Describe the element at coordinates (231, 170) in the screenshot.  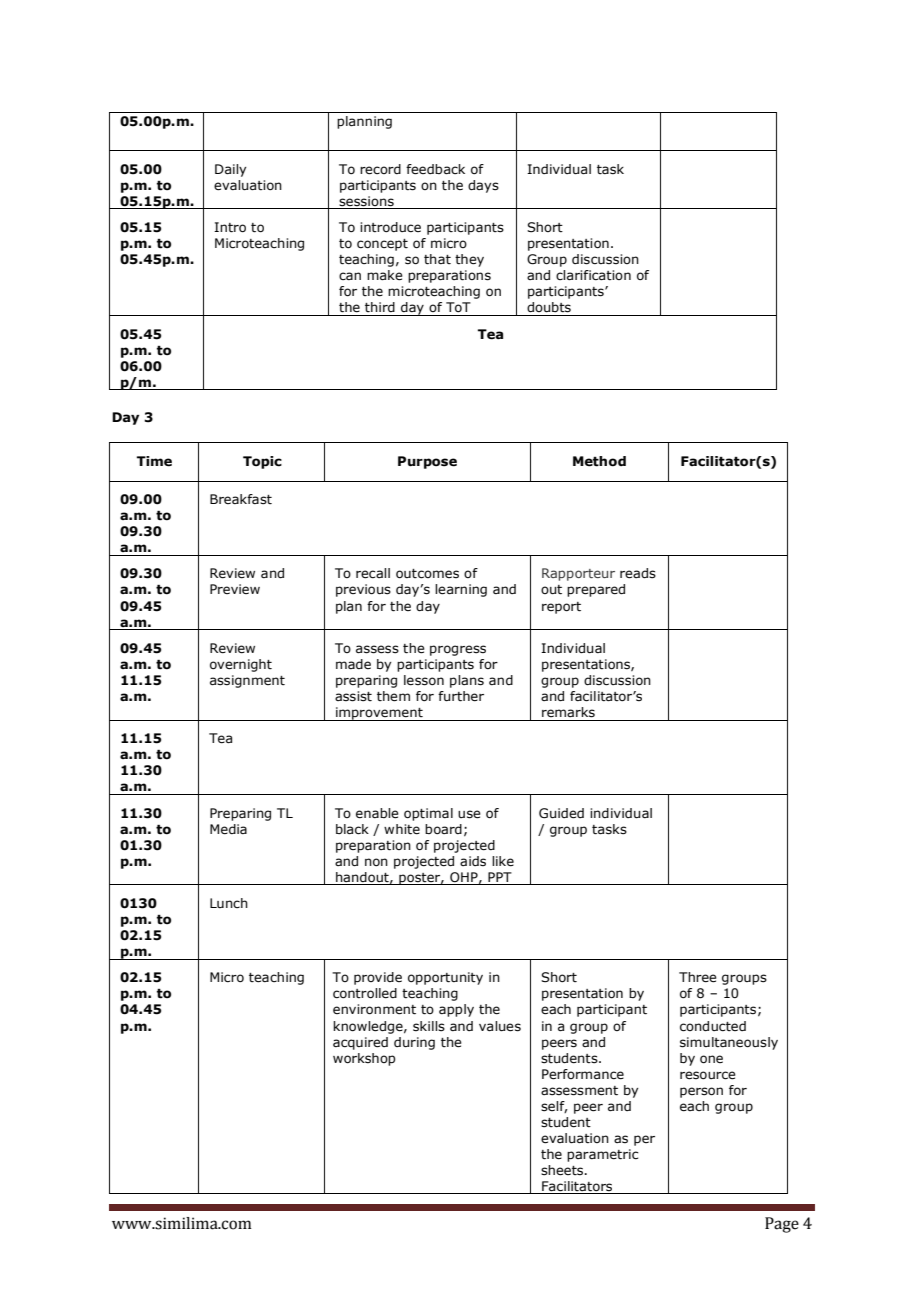
I see `Daily` at that location.
